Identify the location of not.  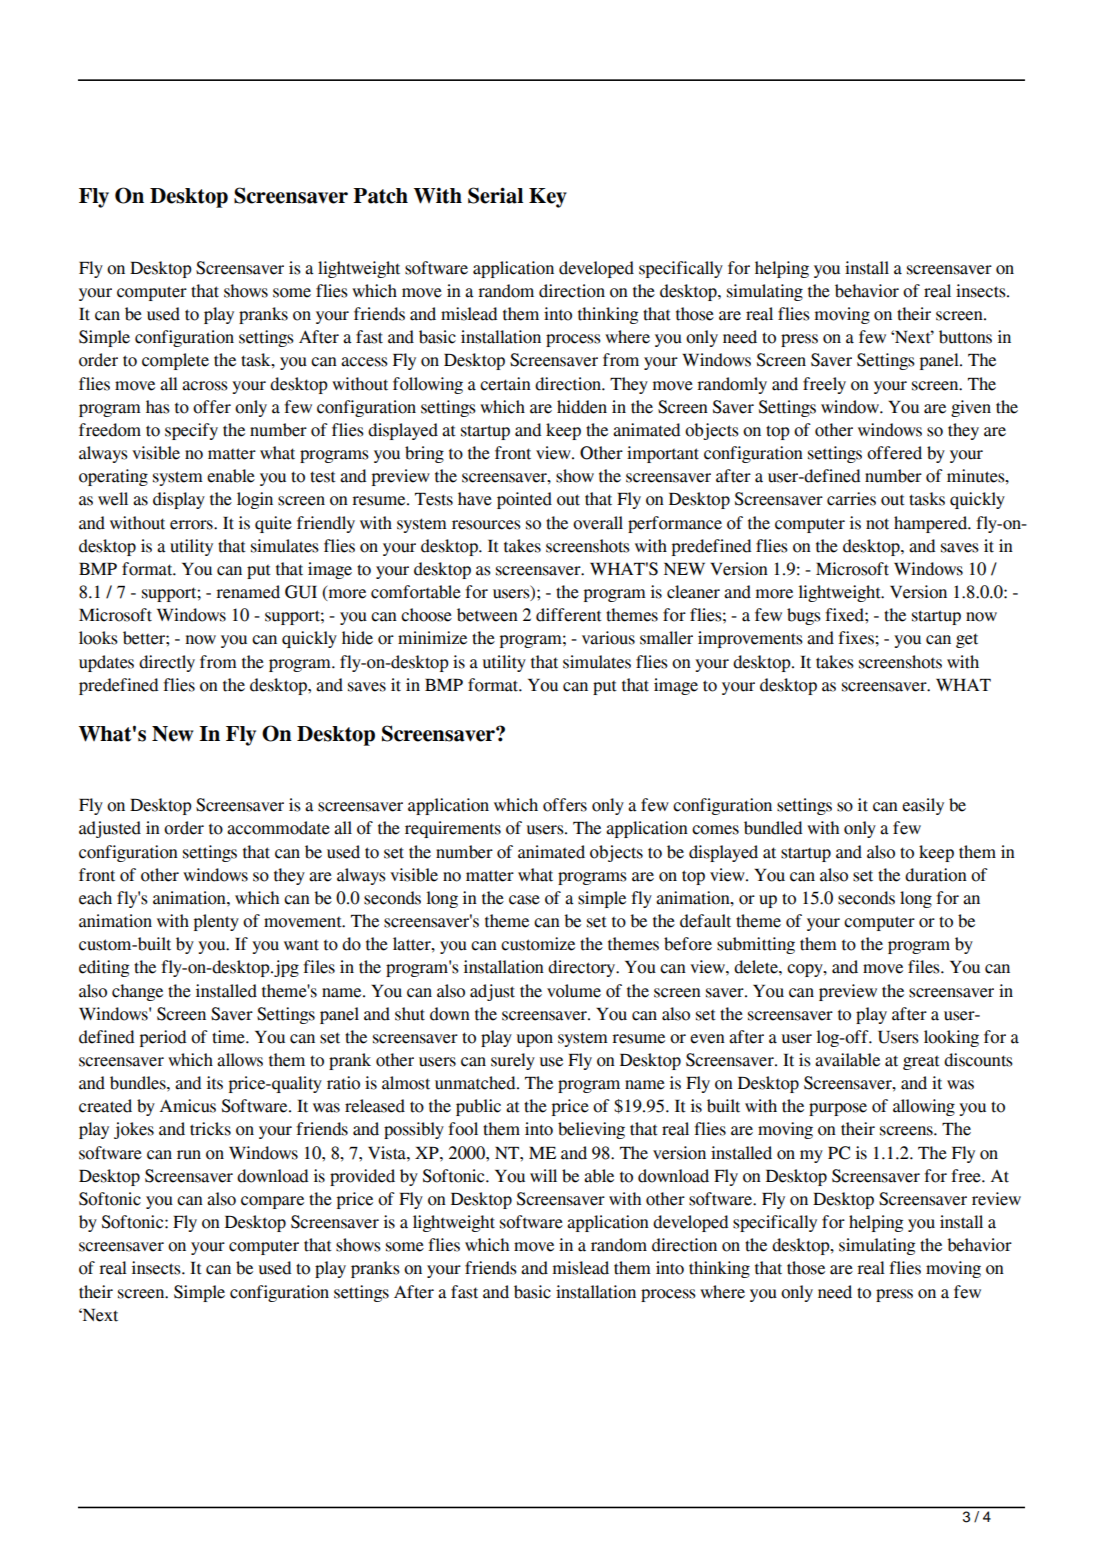
(877, 524).
